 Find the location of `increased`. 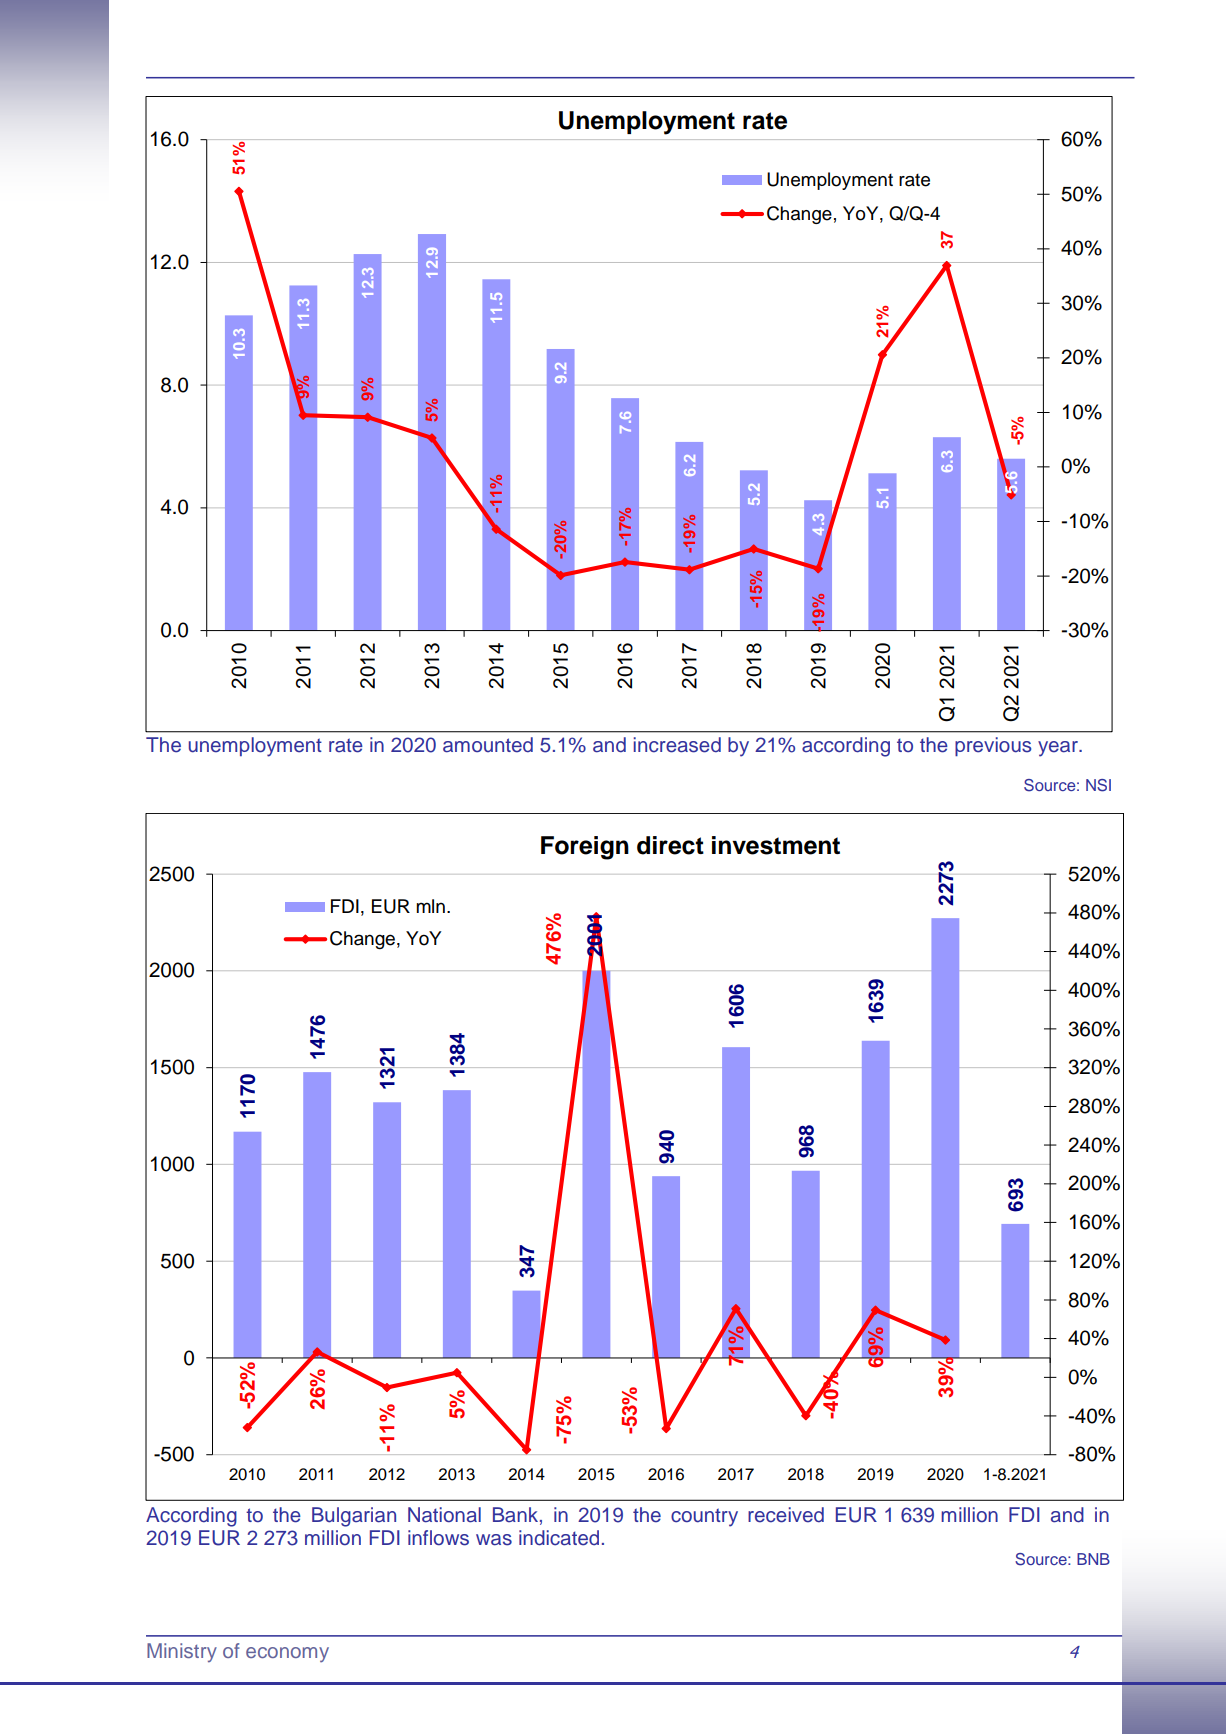

increased is located at coordinates (677, 745).
